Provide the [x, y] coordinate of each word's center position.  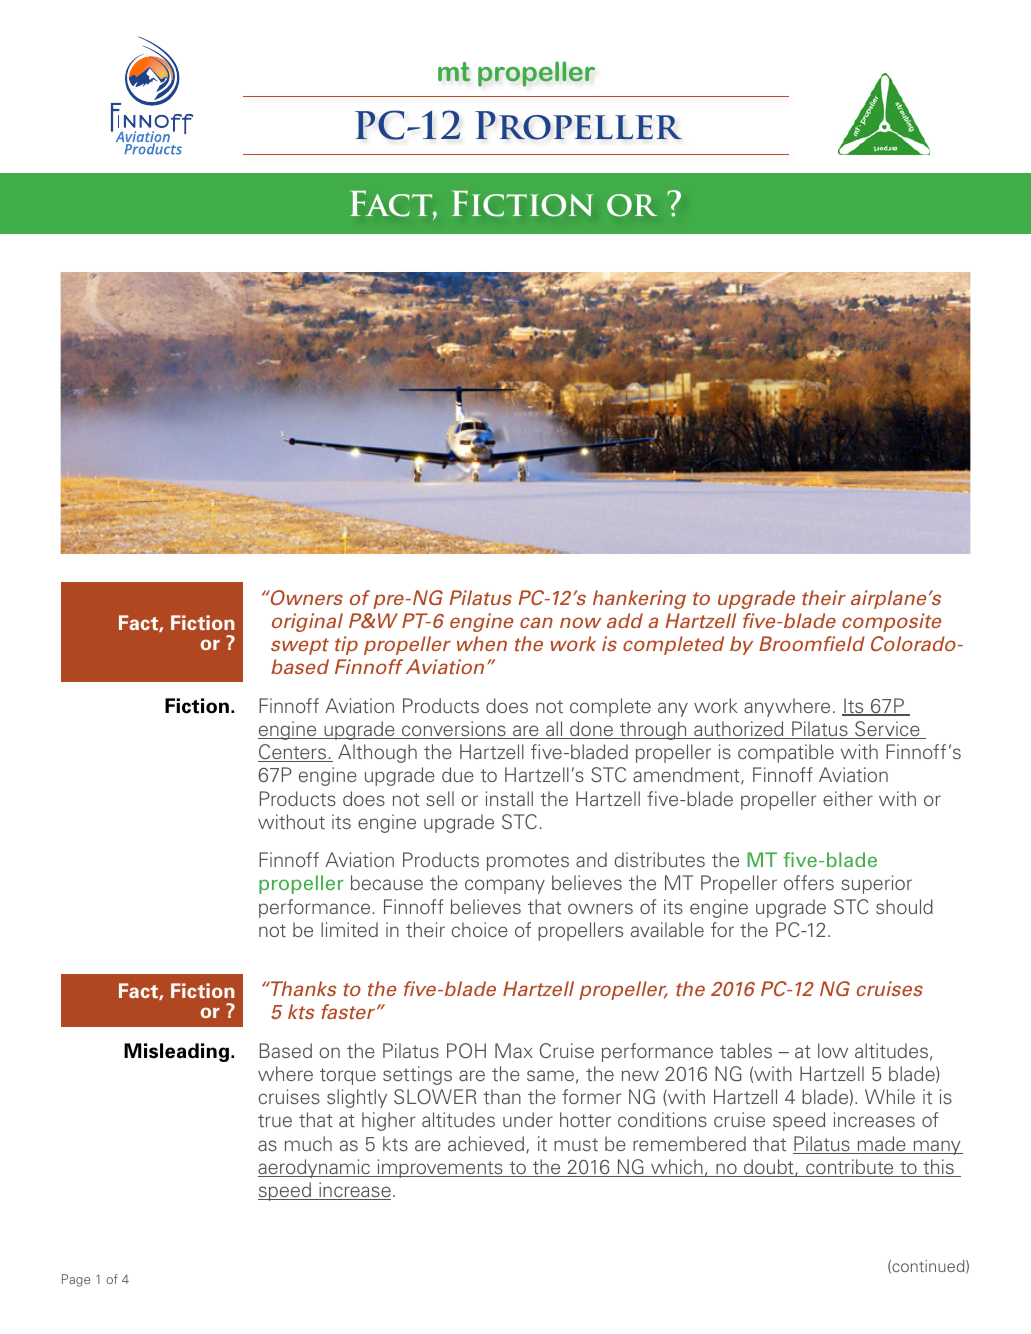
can [536, 622]
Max [514, 1050]
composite [891, 622]
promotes [528, 862]
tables [746, 1050]
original [307, 622]
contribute [850, 1168]
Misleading [176, 1052]
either [848, 798]
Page [76, 1280]
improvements [440, 1168]
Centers [293, 753]
